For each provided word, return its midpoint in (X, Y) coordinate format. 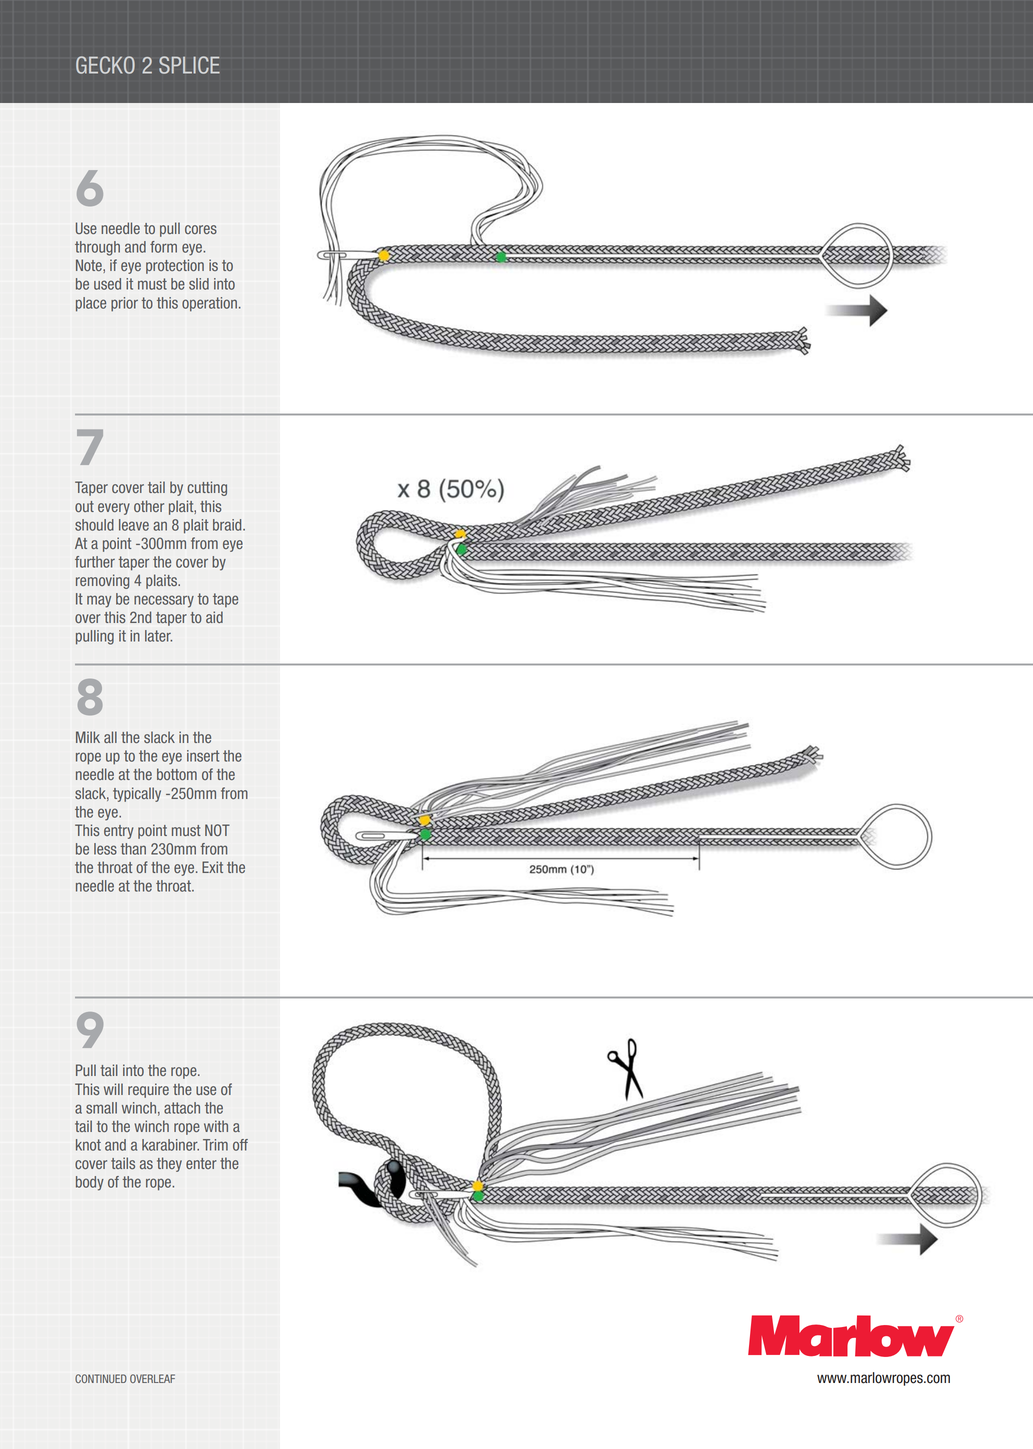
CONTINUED (101, 1378)
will (113, 1089)
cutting (207, 488)
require (148, 1090)
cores (201, 229)
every (114, 509)
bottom (177, 774)
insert (203, 756)
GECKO (105, 65)
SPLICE (189, 65)
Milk (88, 737)
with (216, 1126)
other (149, 506)
